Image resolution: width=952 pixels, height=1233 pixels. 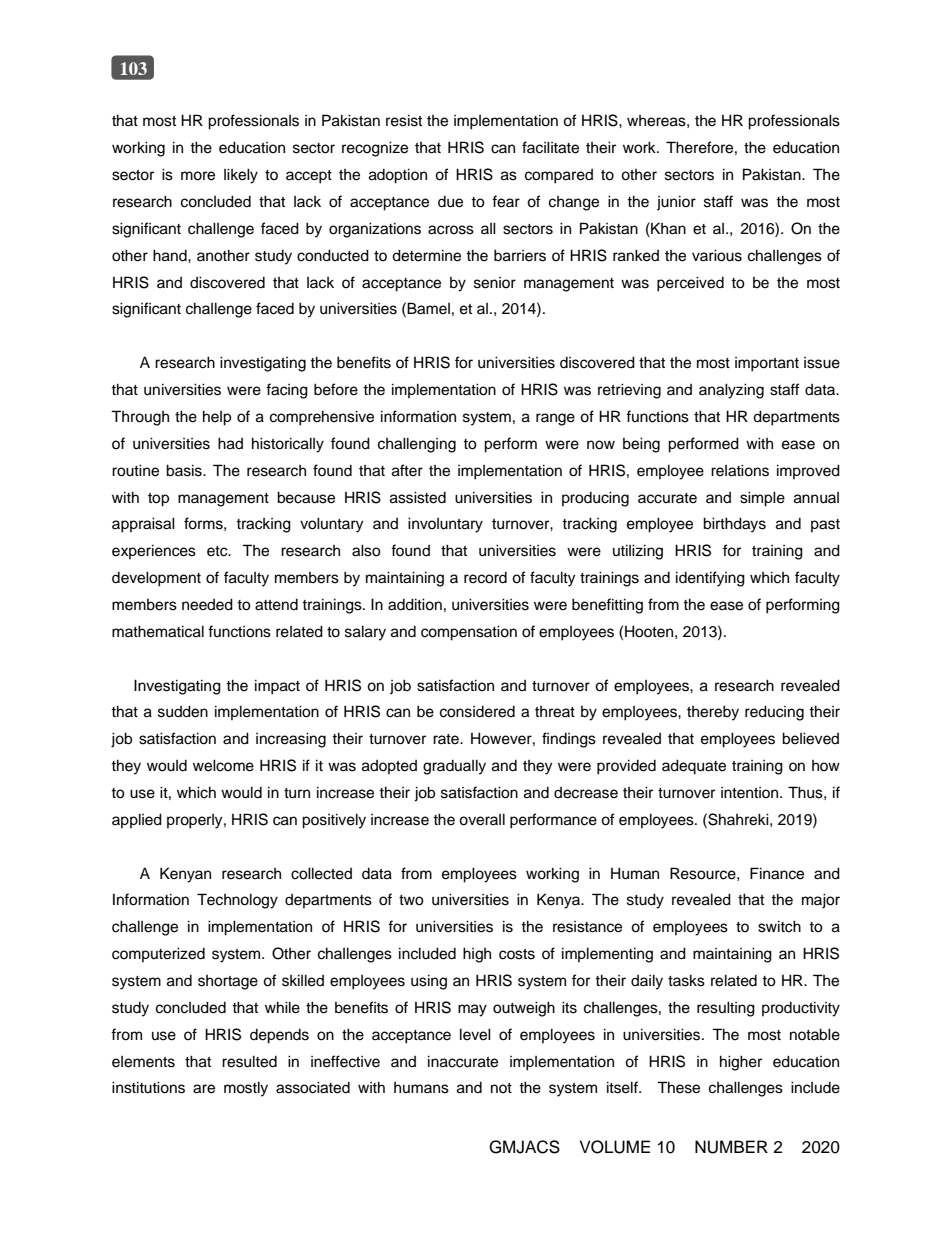 What do you see at coordinates (198, 176) in the image?
I see `more` at bounding box center [198, 176].
